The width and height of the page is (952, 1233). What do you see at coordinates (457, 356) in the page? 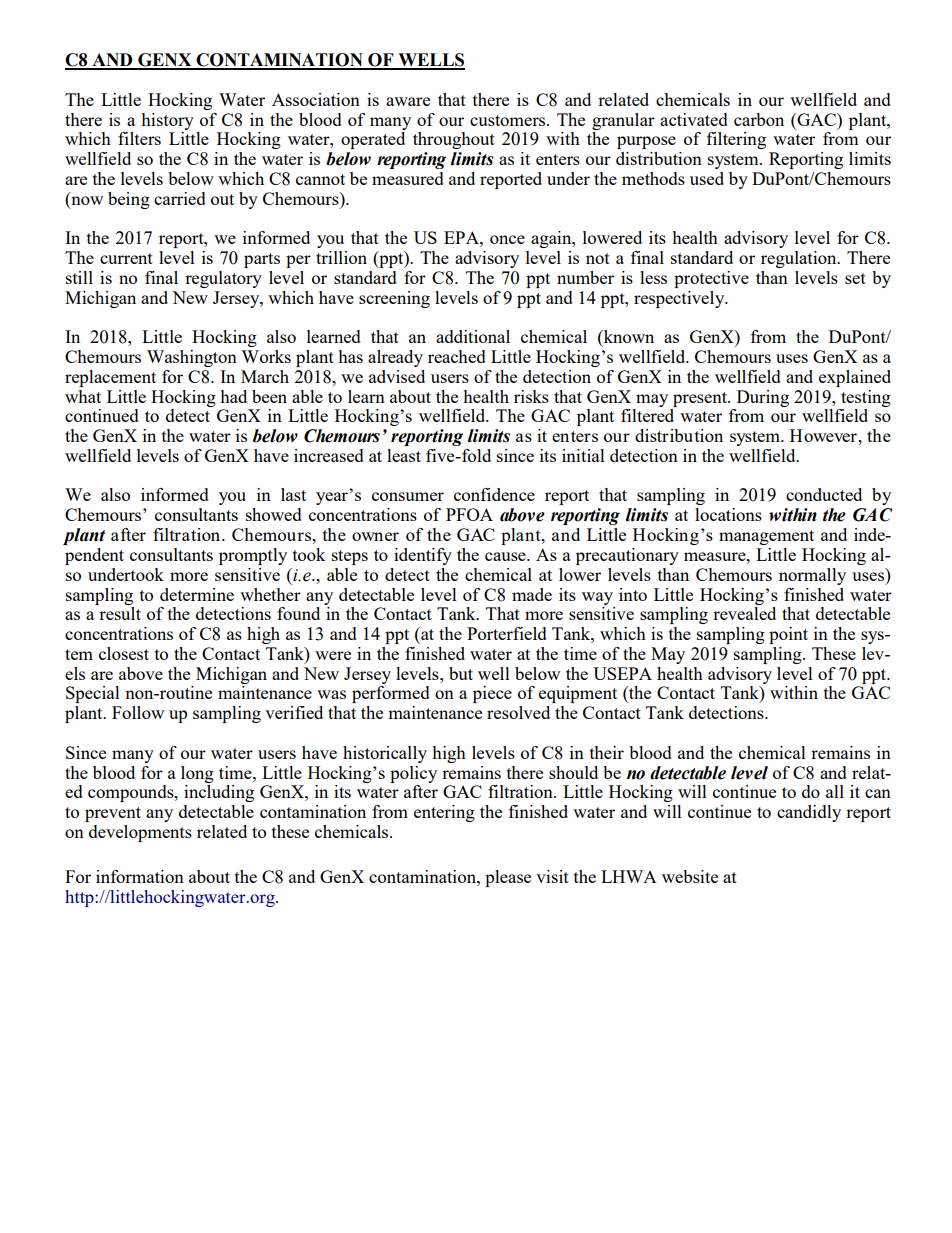
I see `reached` at bounding box center [457, 356].
